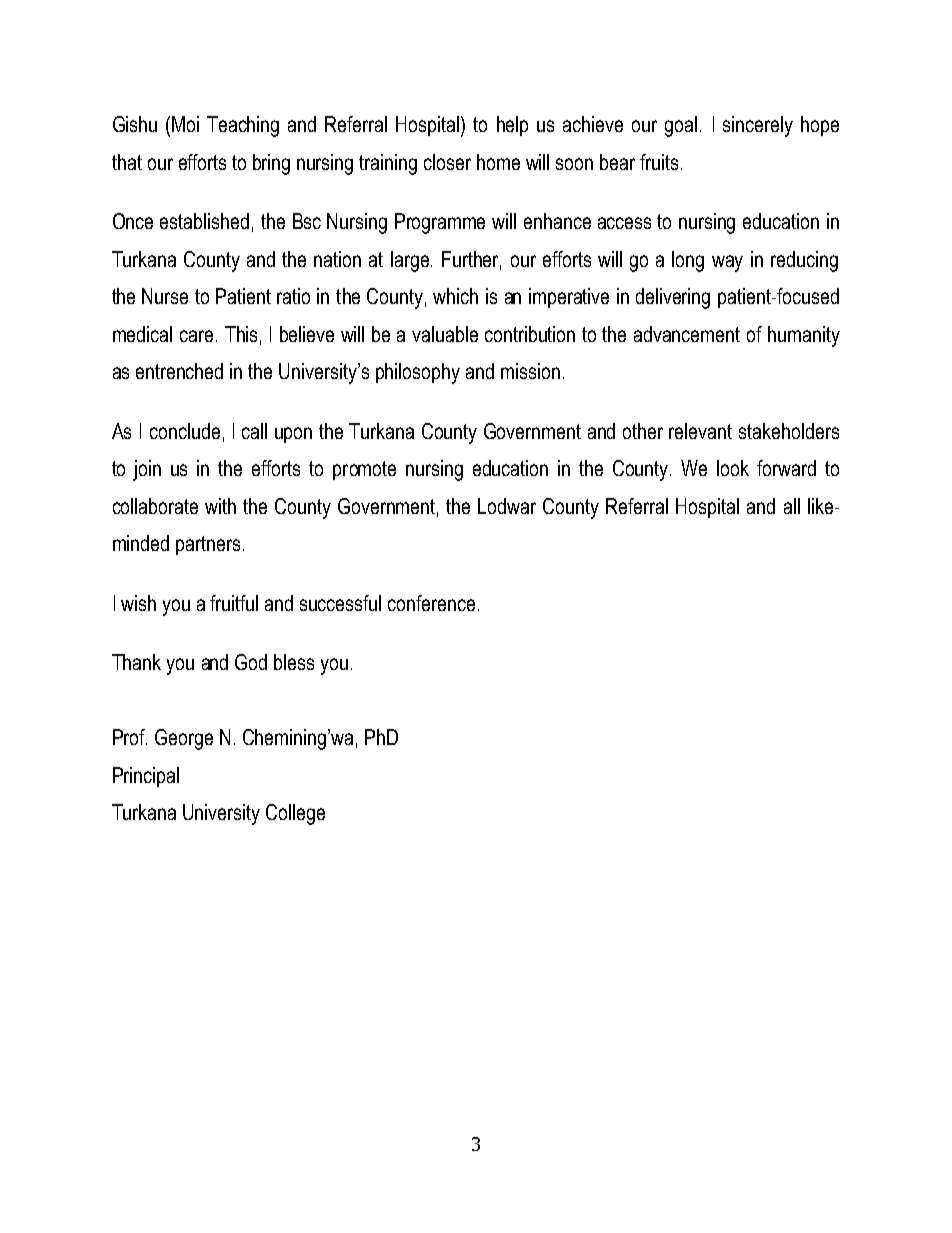 The image size is (952, 1233). Describe the element at coordinates (673, 298) in the screenshot. I see `delivering` at that location.
